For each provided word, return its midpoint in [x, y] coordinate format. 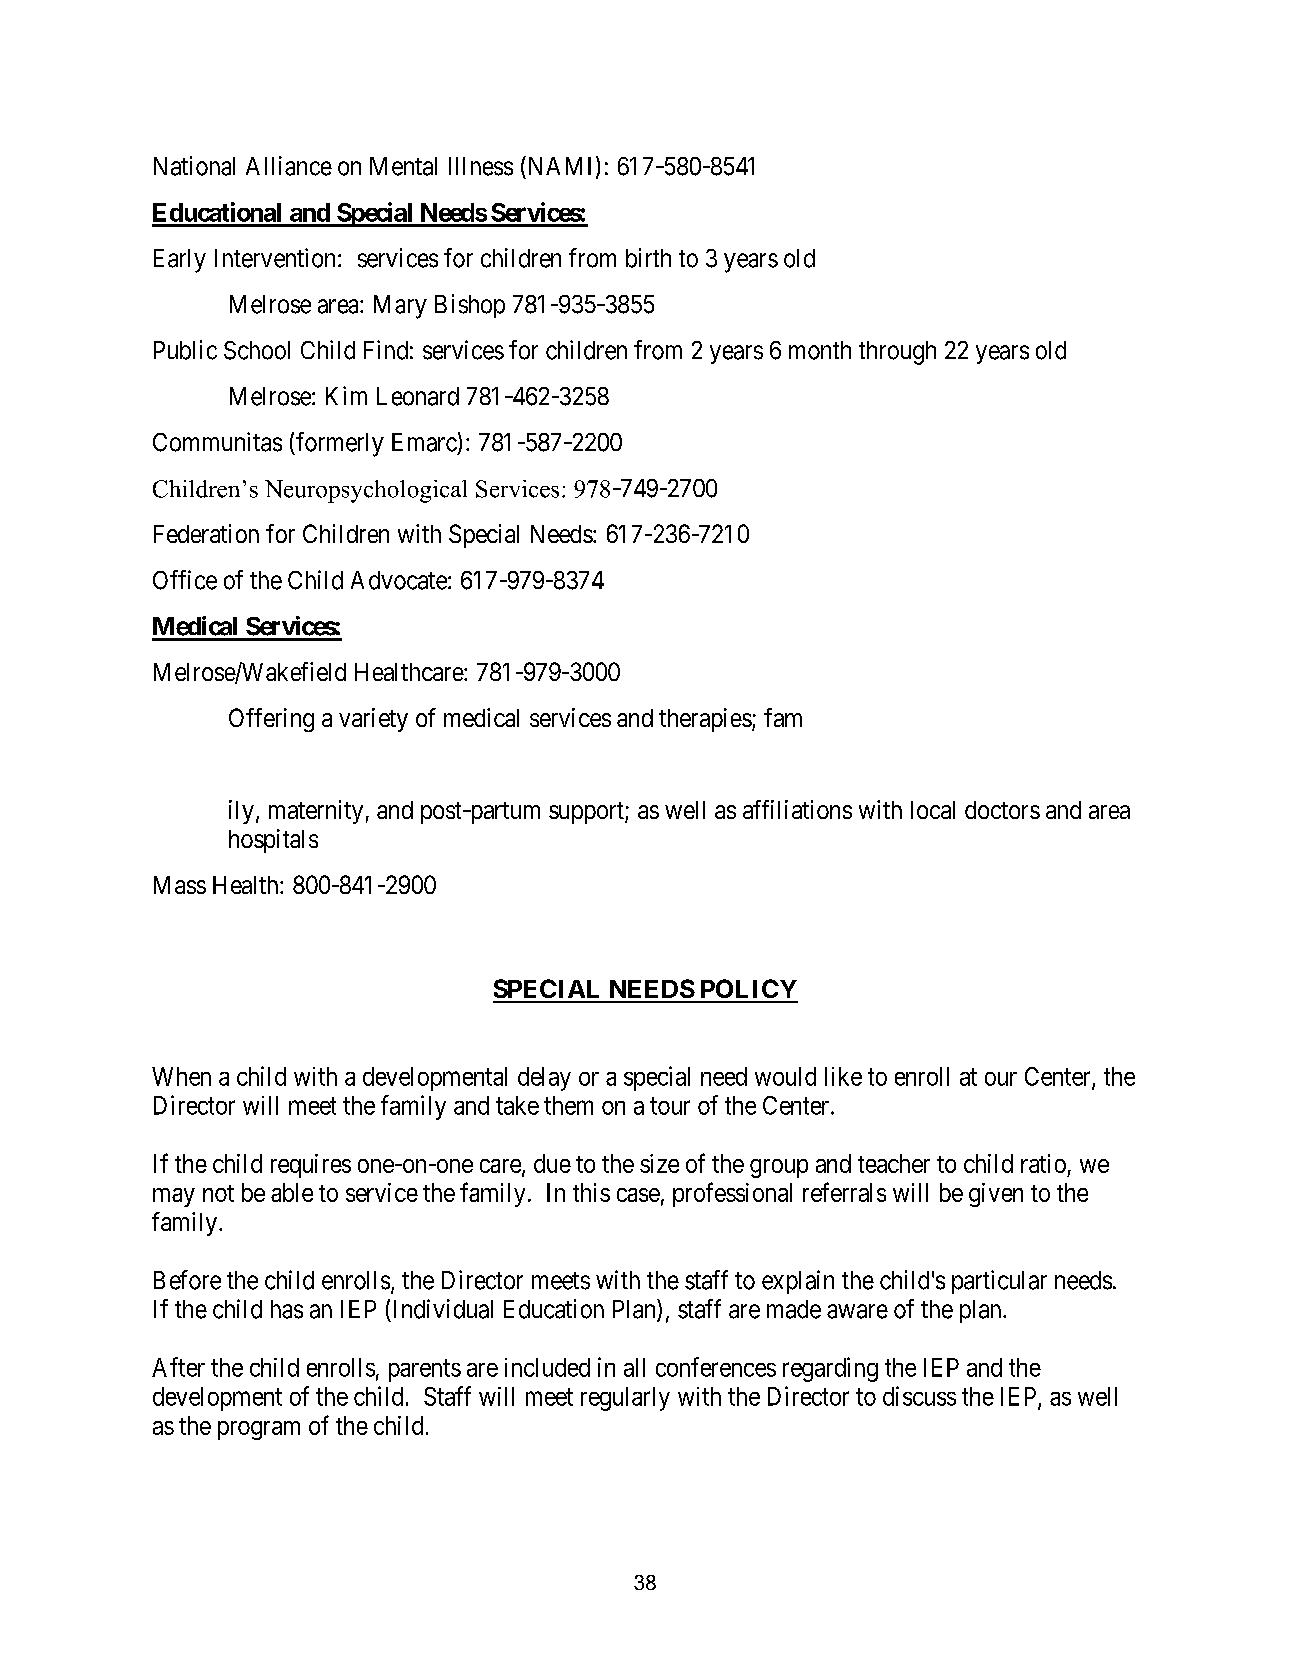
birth [648, 258]
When [181, 1076]
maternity [316, 812]
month [820, 350]
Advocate [399, 580]
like [843, 1076]
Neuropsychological [366, 491]
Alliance [289, 166]
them [568, 1105]
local [933, 810]
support [587, 813]
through [897, 353]
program [259, 1430]
